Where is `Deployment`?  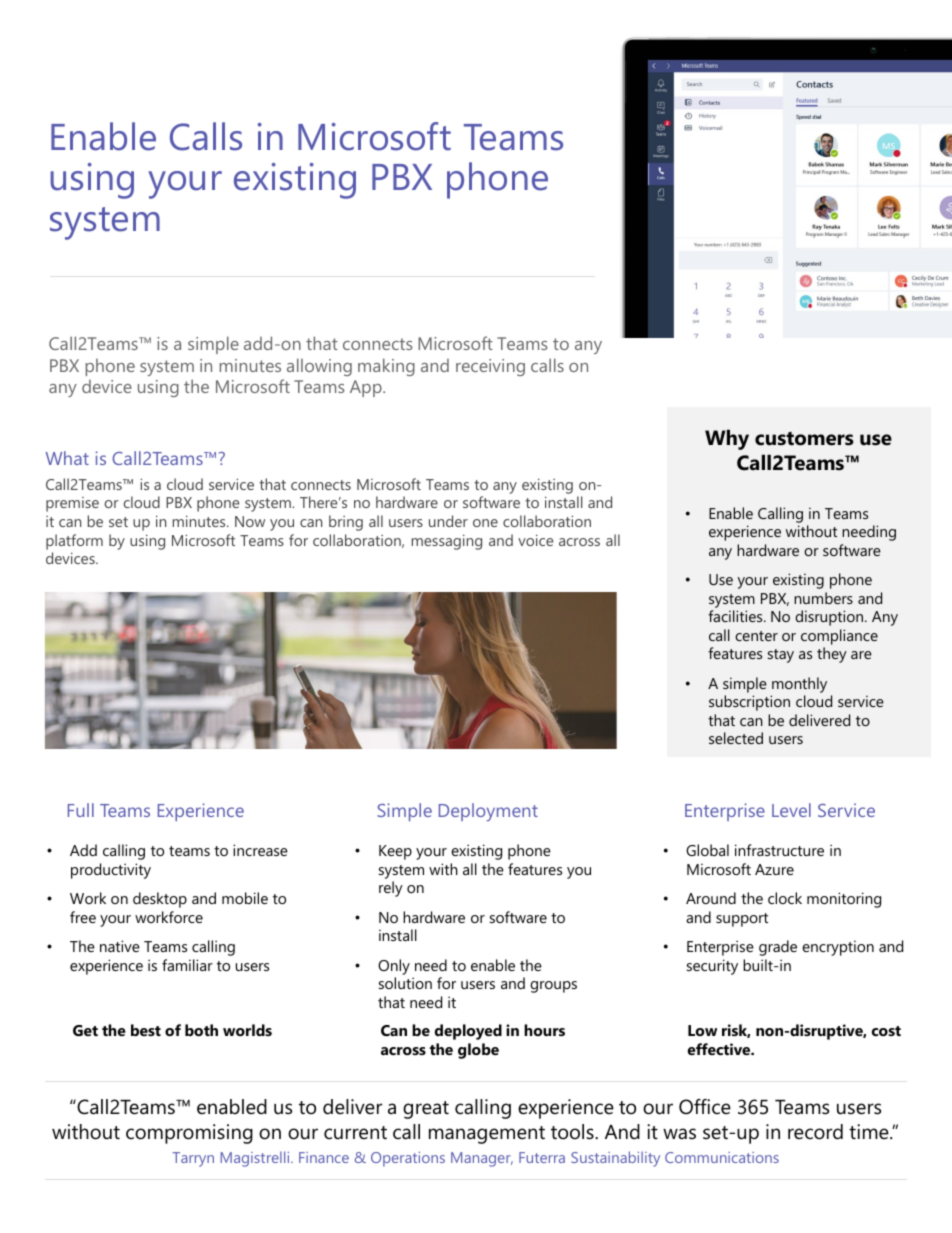
Deployment is located at coordinates (488, 812).
